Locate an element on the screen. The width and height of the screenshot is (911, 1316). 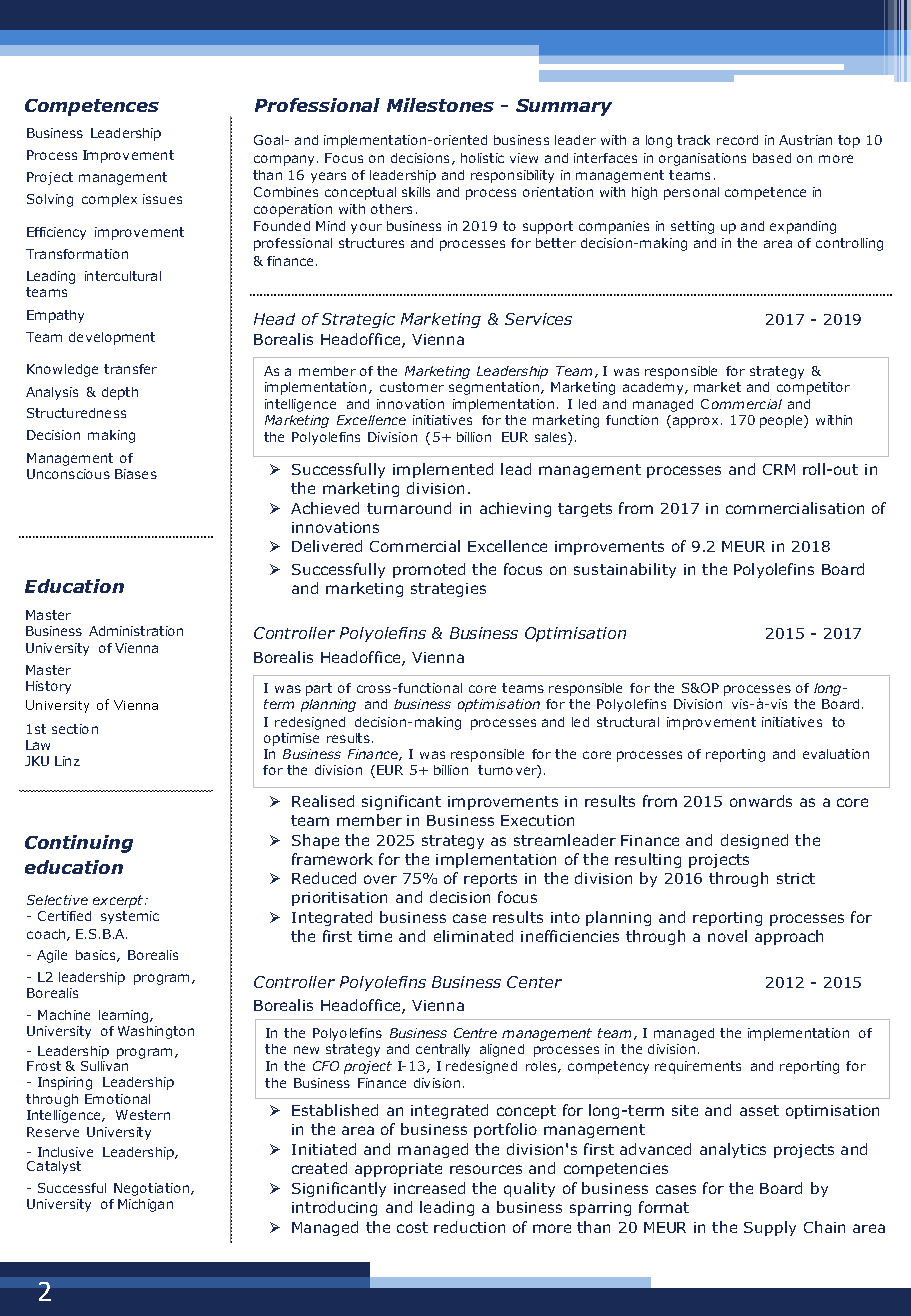
issues is located at coordinates (162, 199).
